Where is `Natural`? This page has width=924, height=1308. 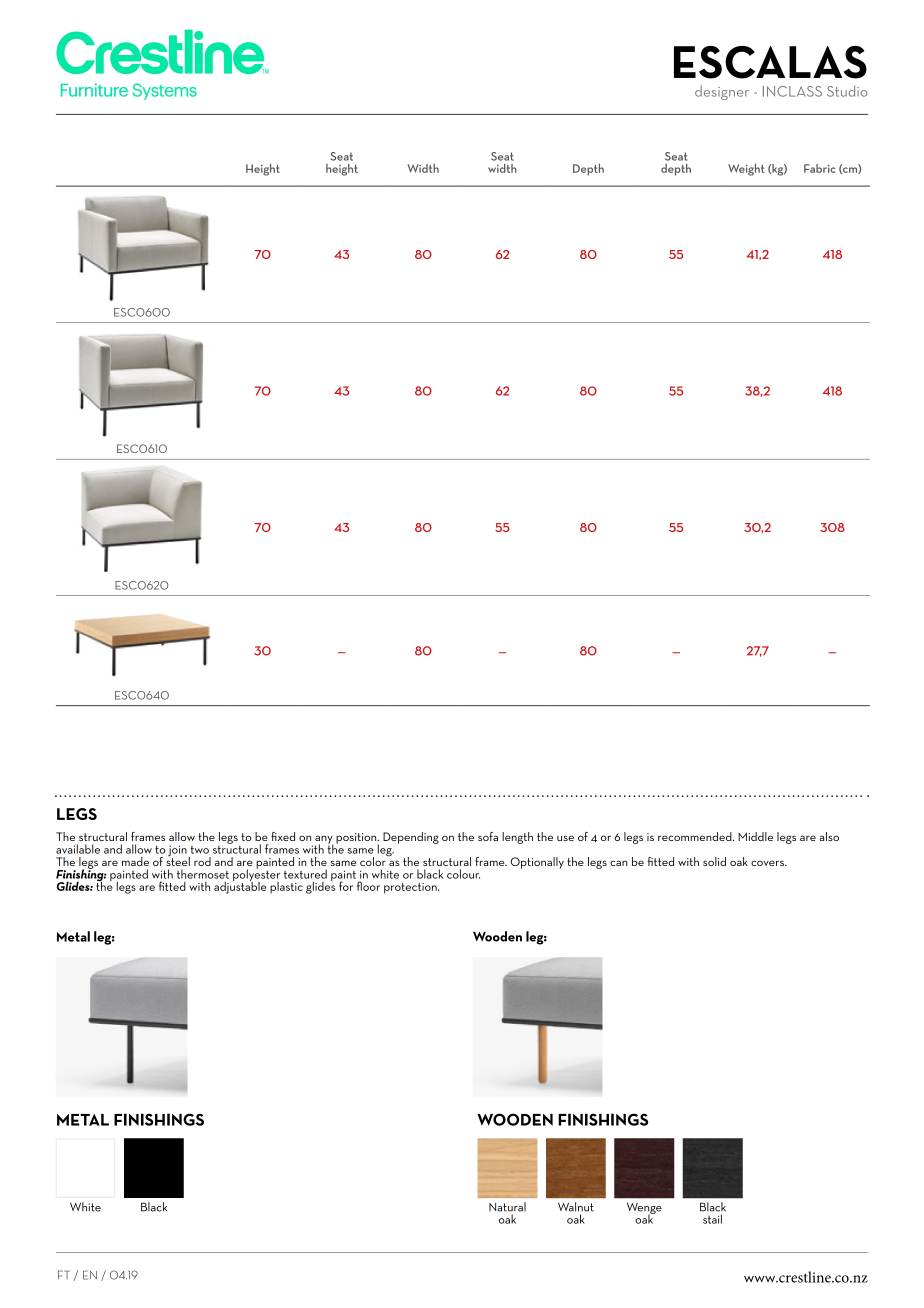 Natural is located at coordinates (507, 1207).
